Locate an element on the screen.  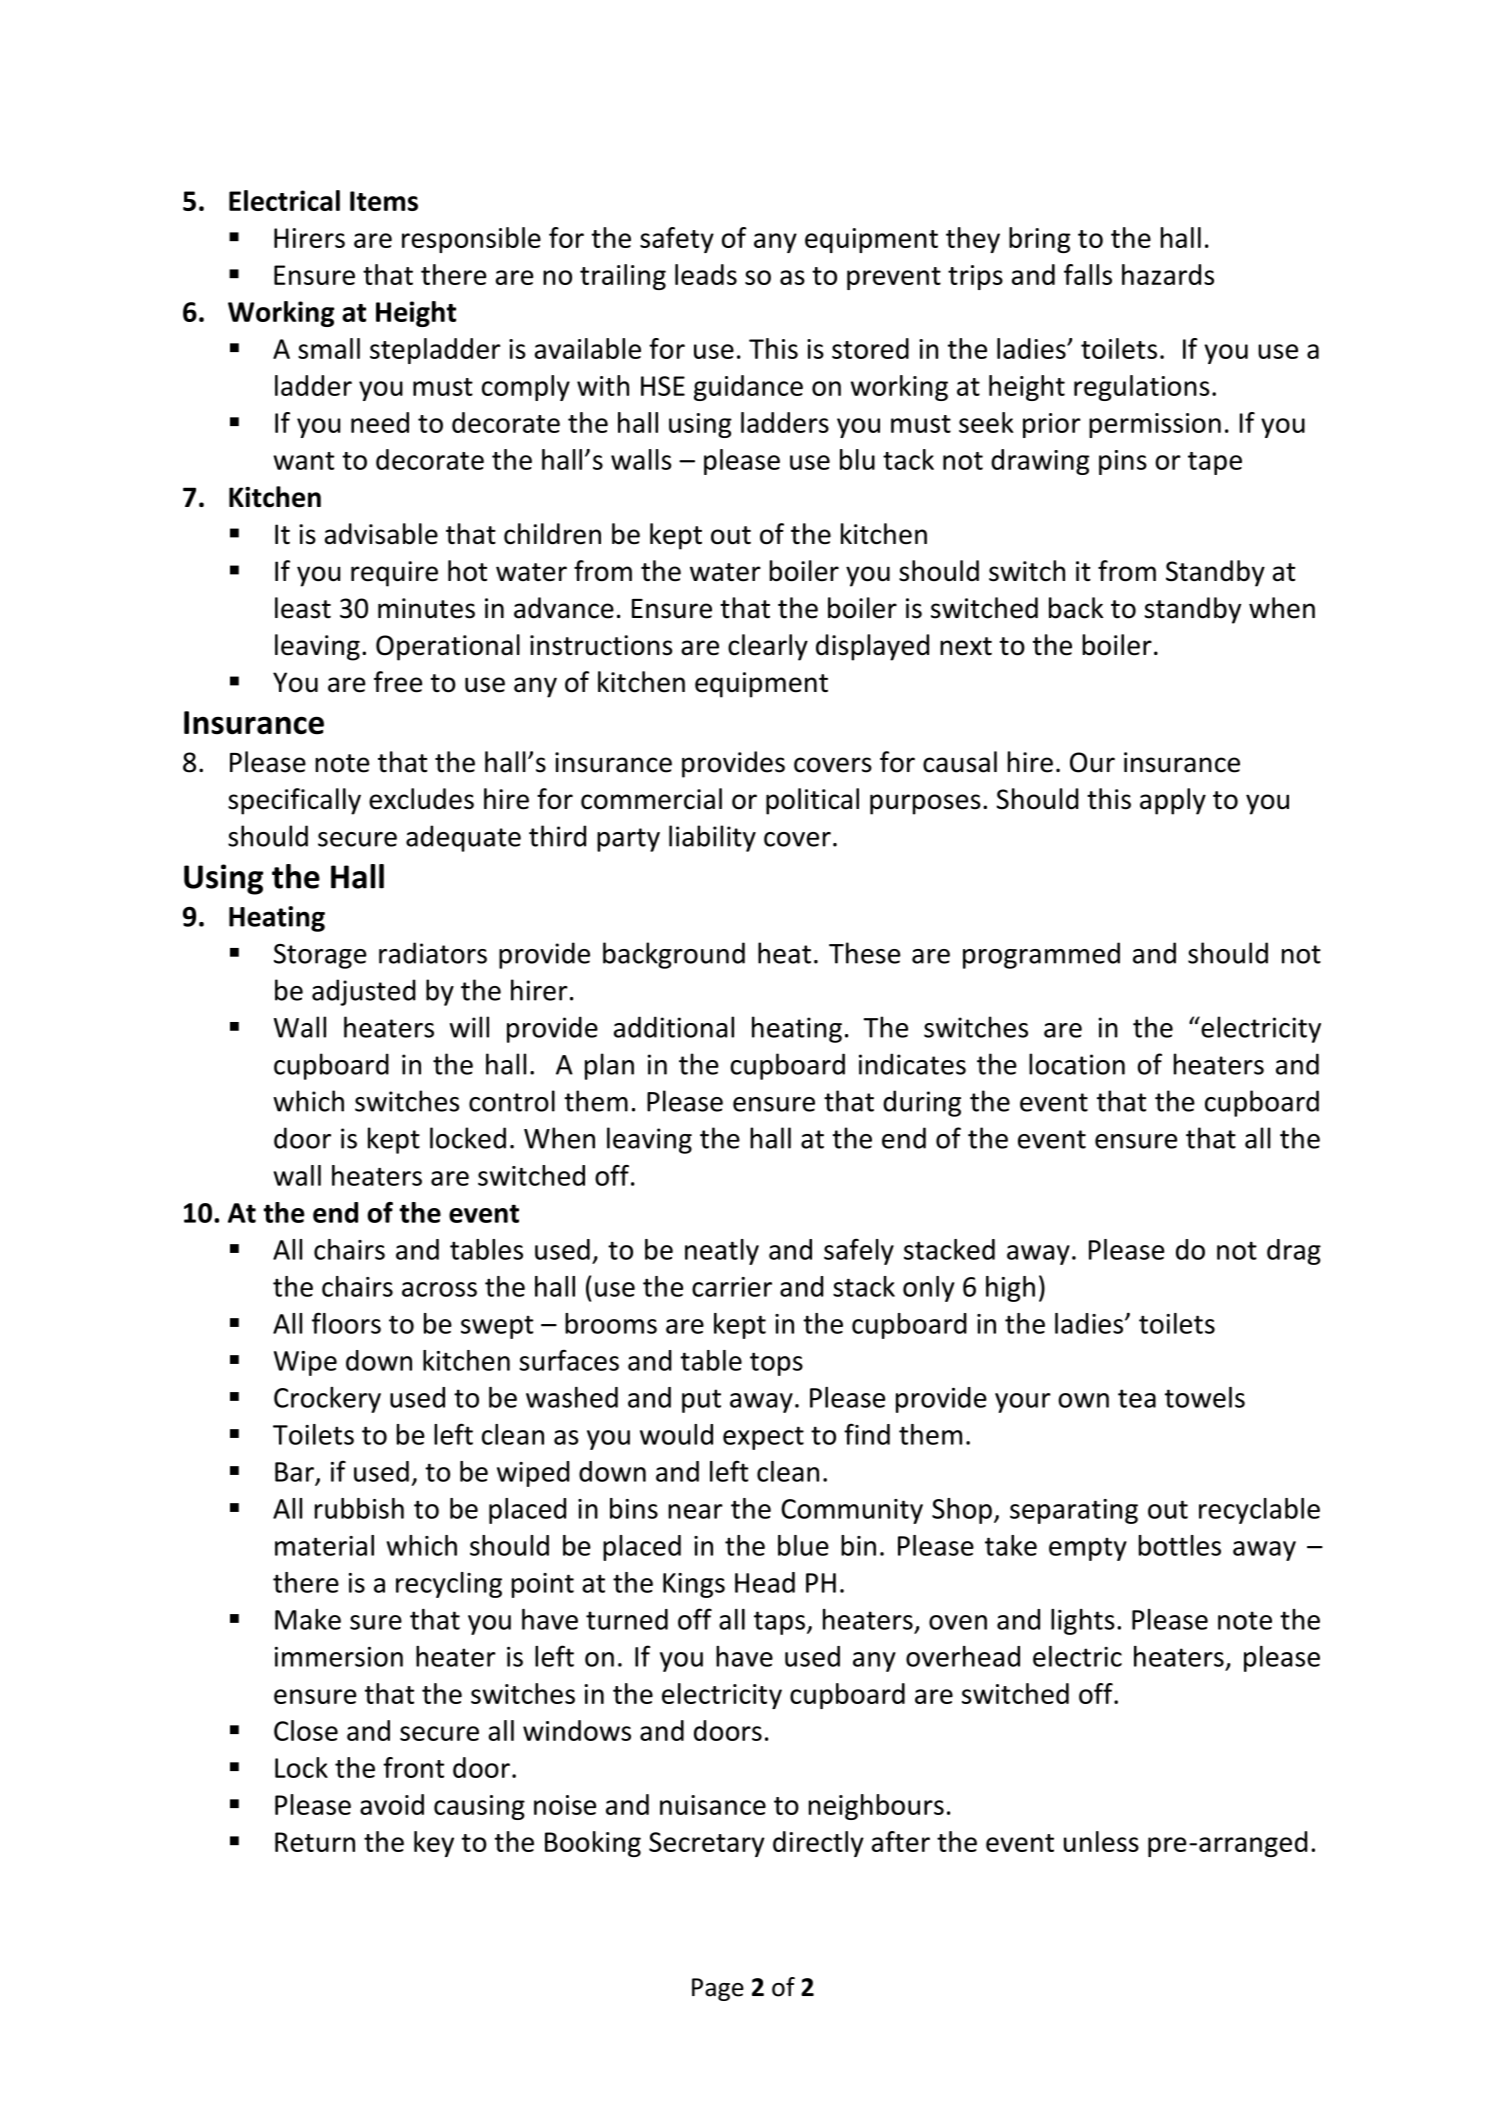
responsible is located at coordinates (471, 240).
